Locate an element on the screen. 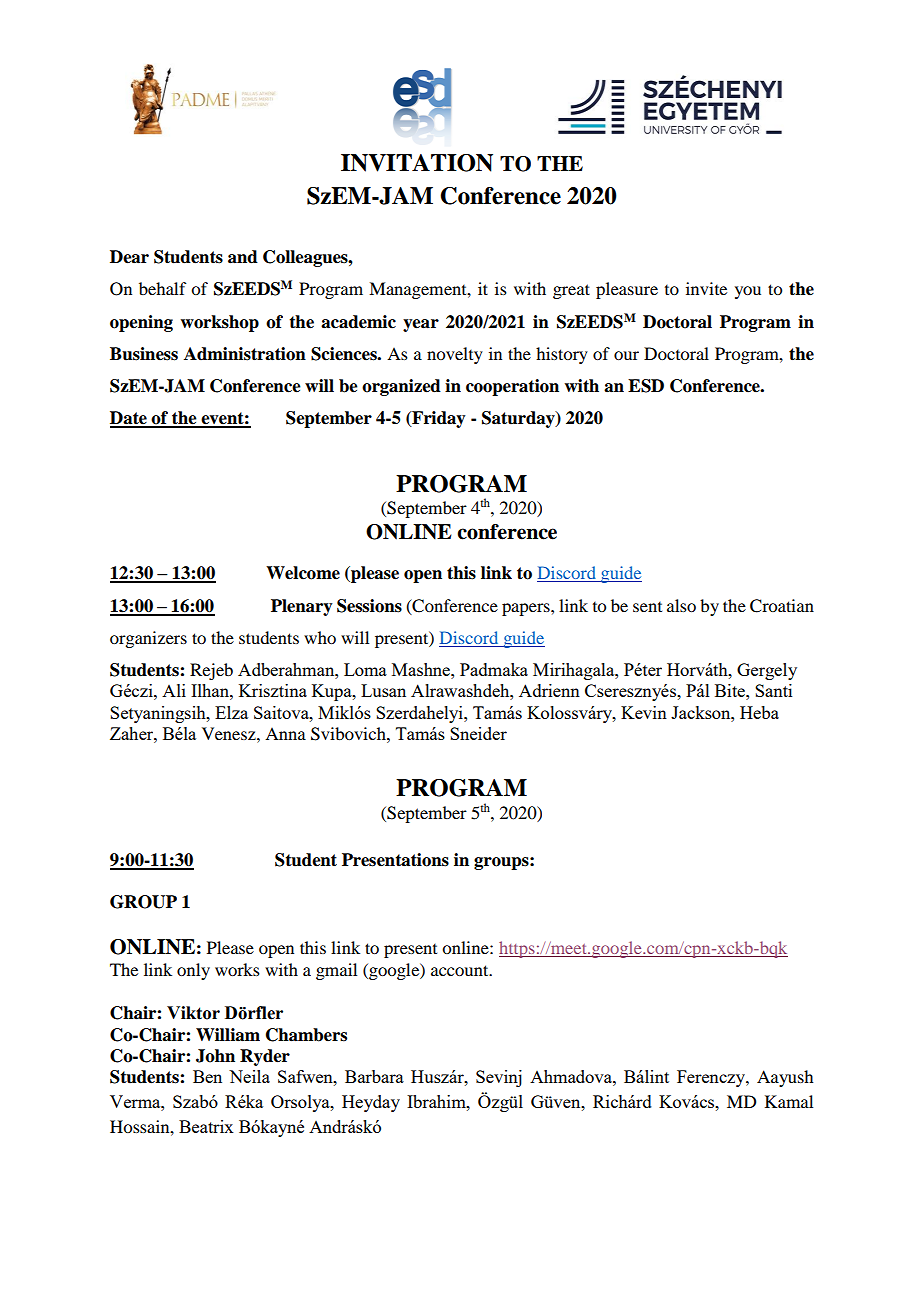  Loma is located at coordinates (365, 669).
